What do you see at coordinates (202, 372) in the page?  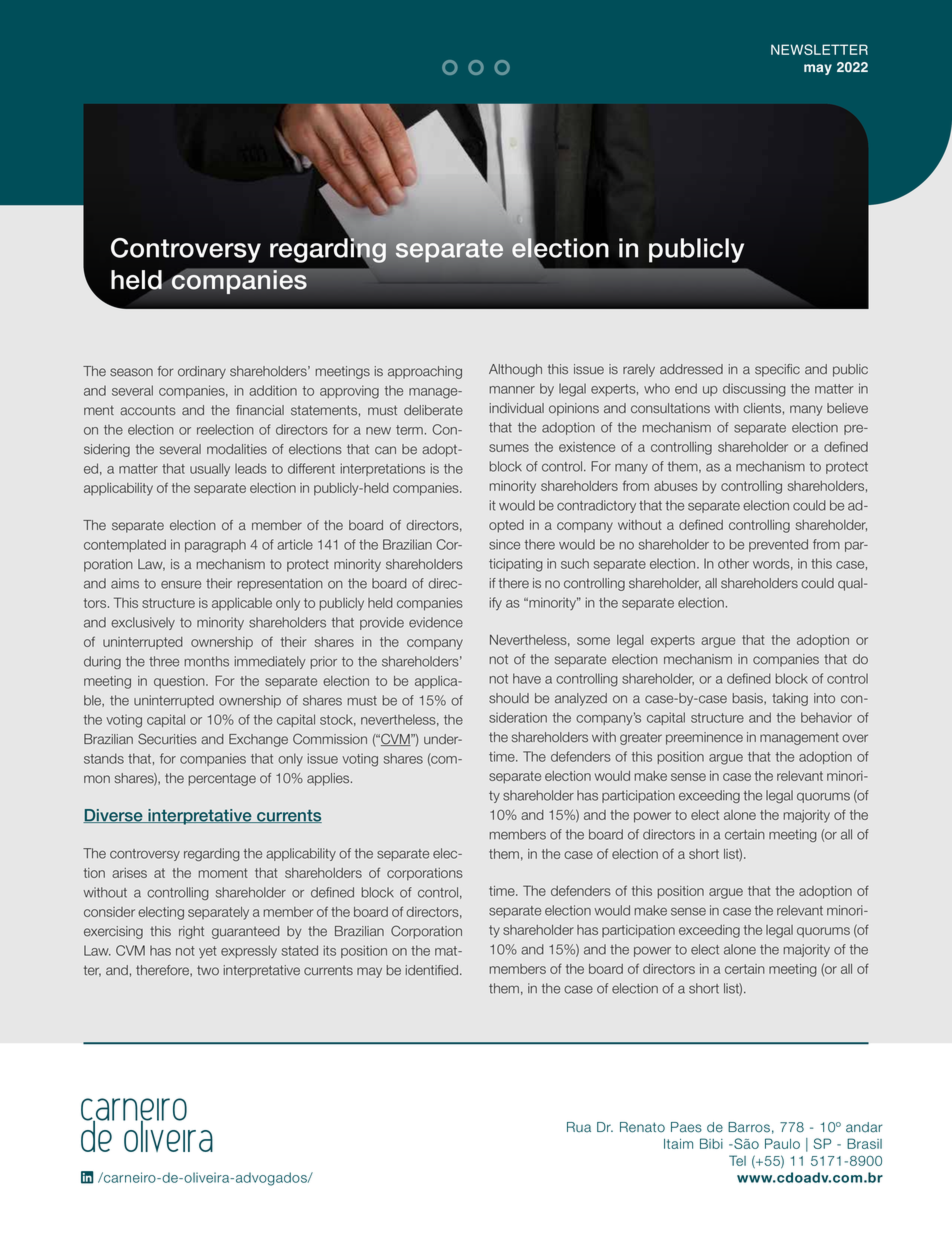 I see `ordinary` at bounding box center [202, 372].
